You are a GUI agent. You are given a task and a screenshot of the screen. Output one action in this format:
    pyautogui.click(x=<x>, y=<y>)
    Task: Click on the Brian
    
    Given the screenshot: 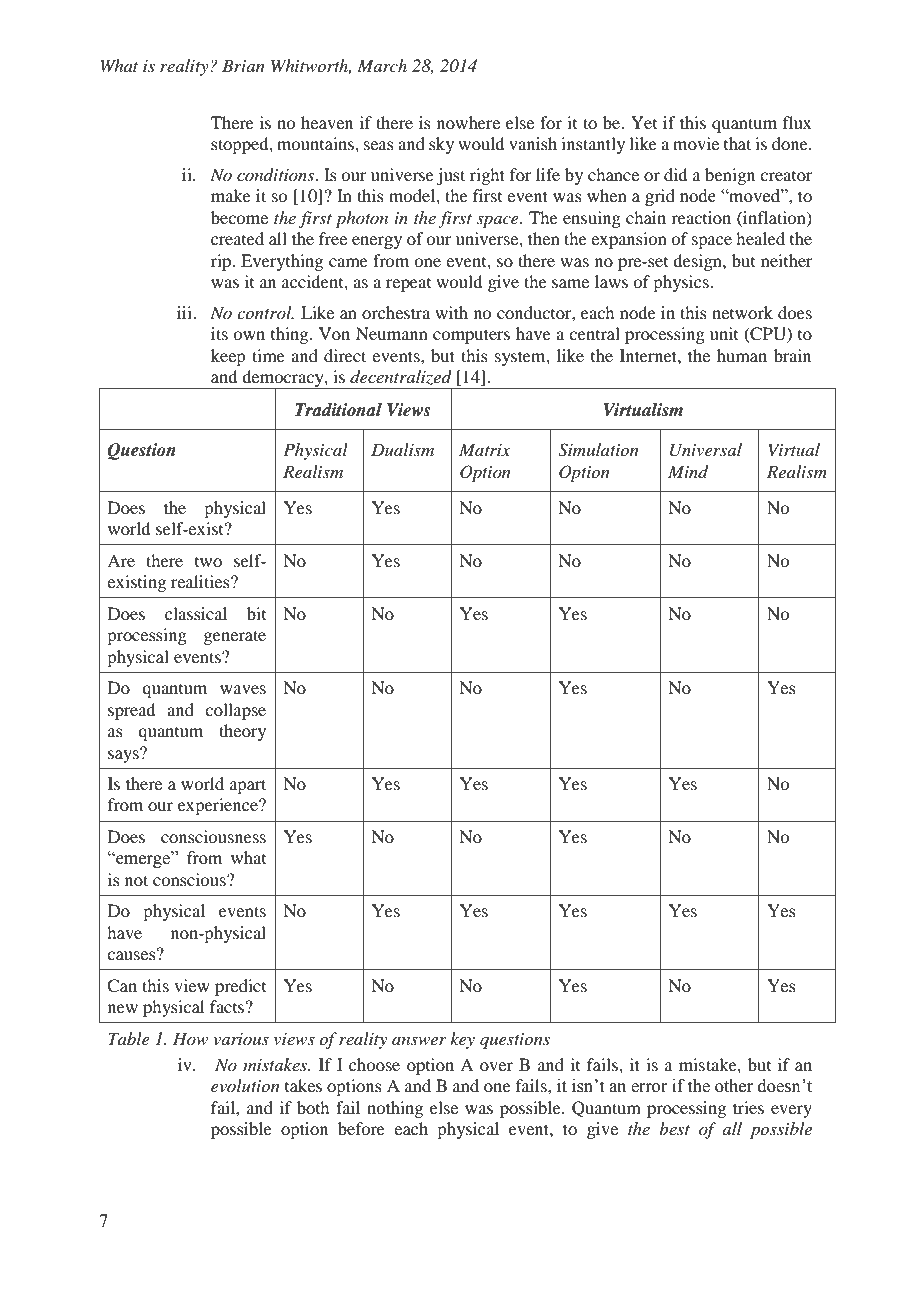 What is the action you would take?
    pyautogui.click(x=243, y=65)
